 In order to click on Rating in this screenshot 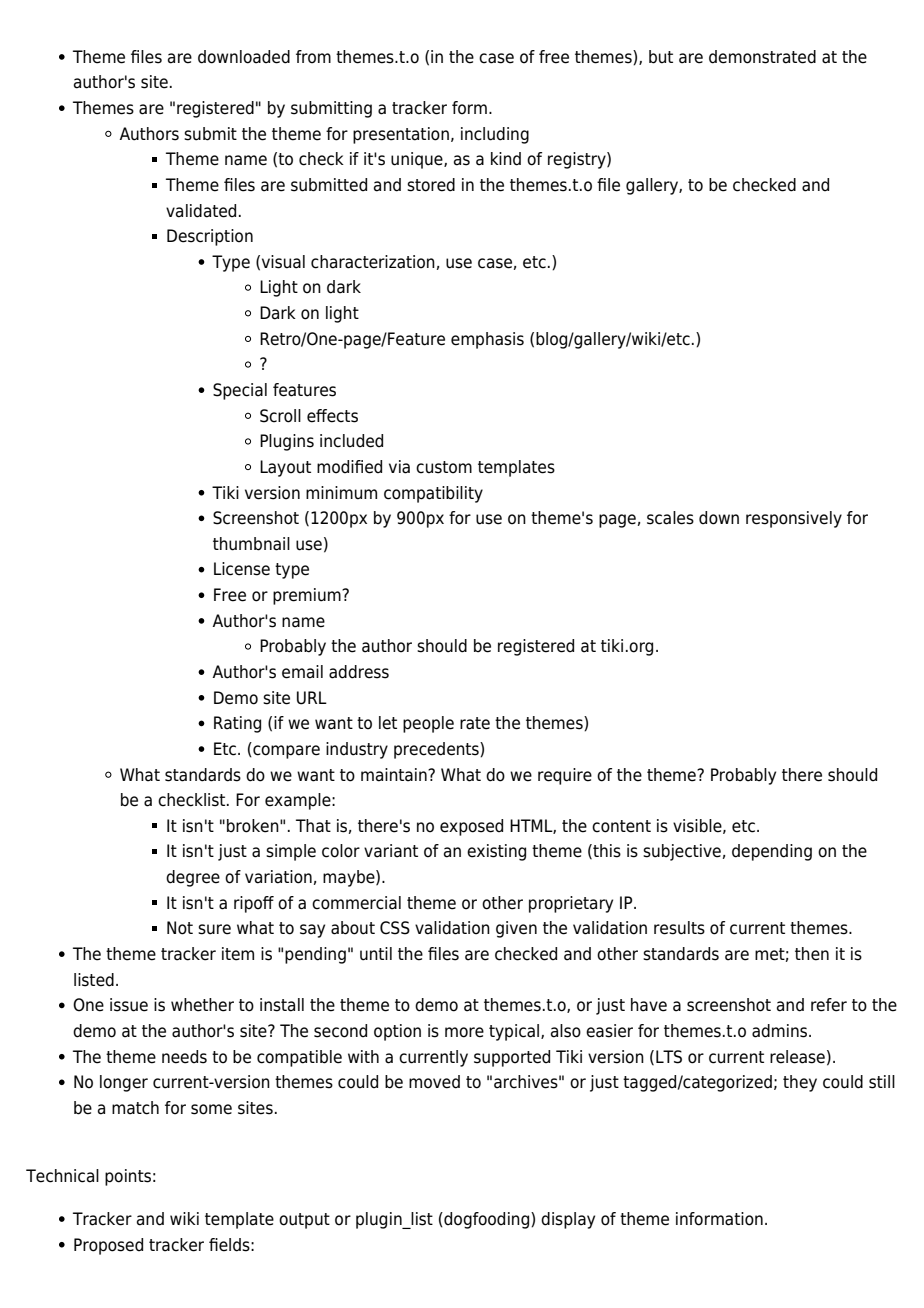, I will do `click(237, 724)`.
